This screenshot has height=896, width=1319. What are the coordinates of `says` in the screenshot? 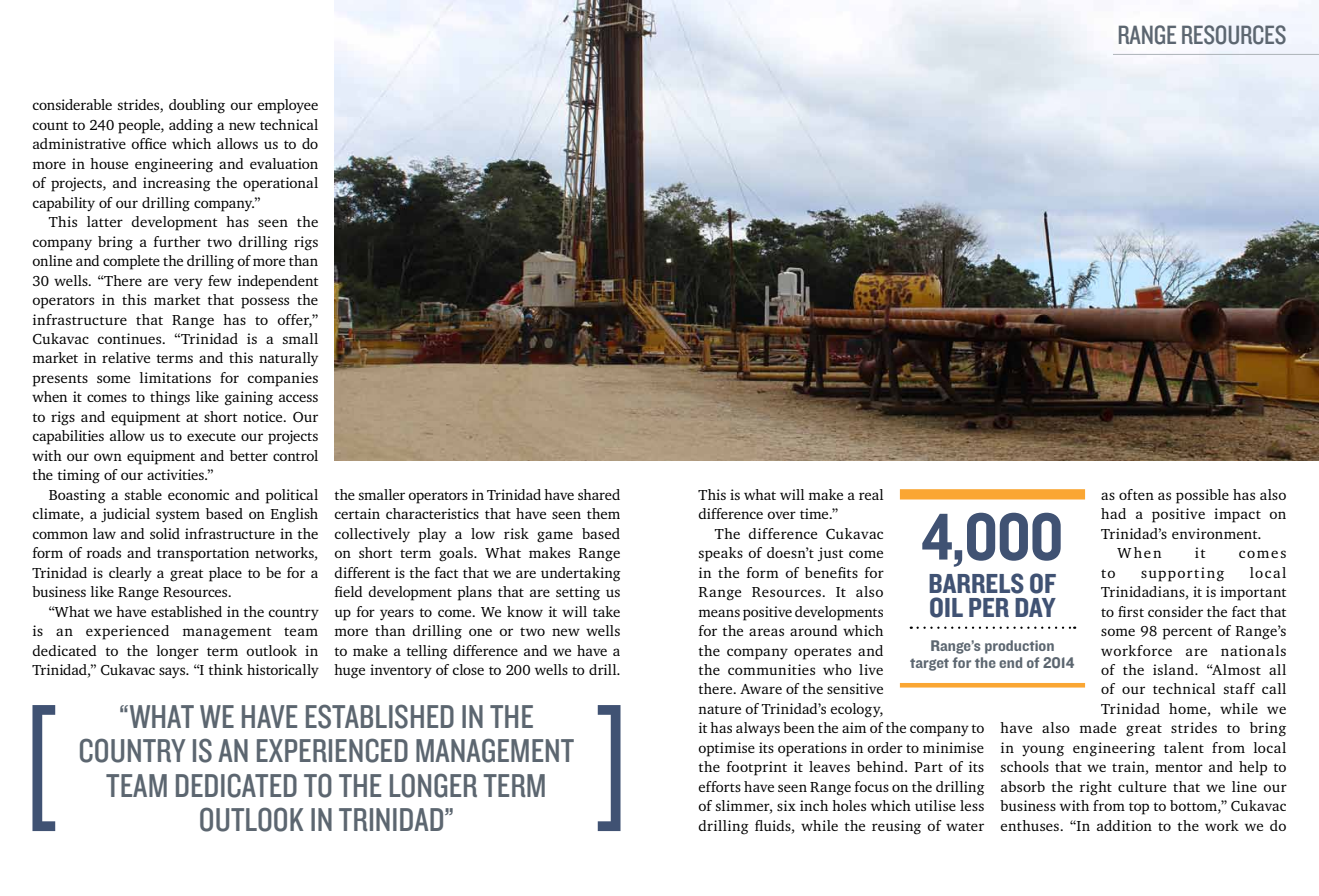 It's located at (173, 673).
